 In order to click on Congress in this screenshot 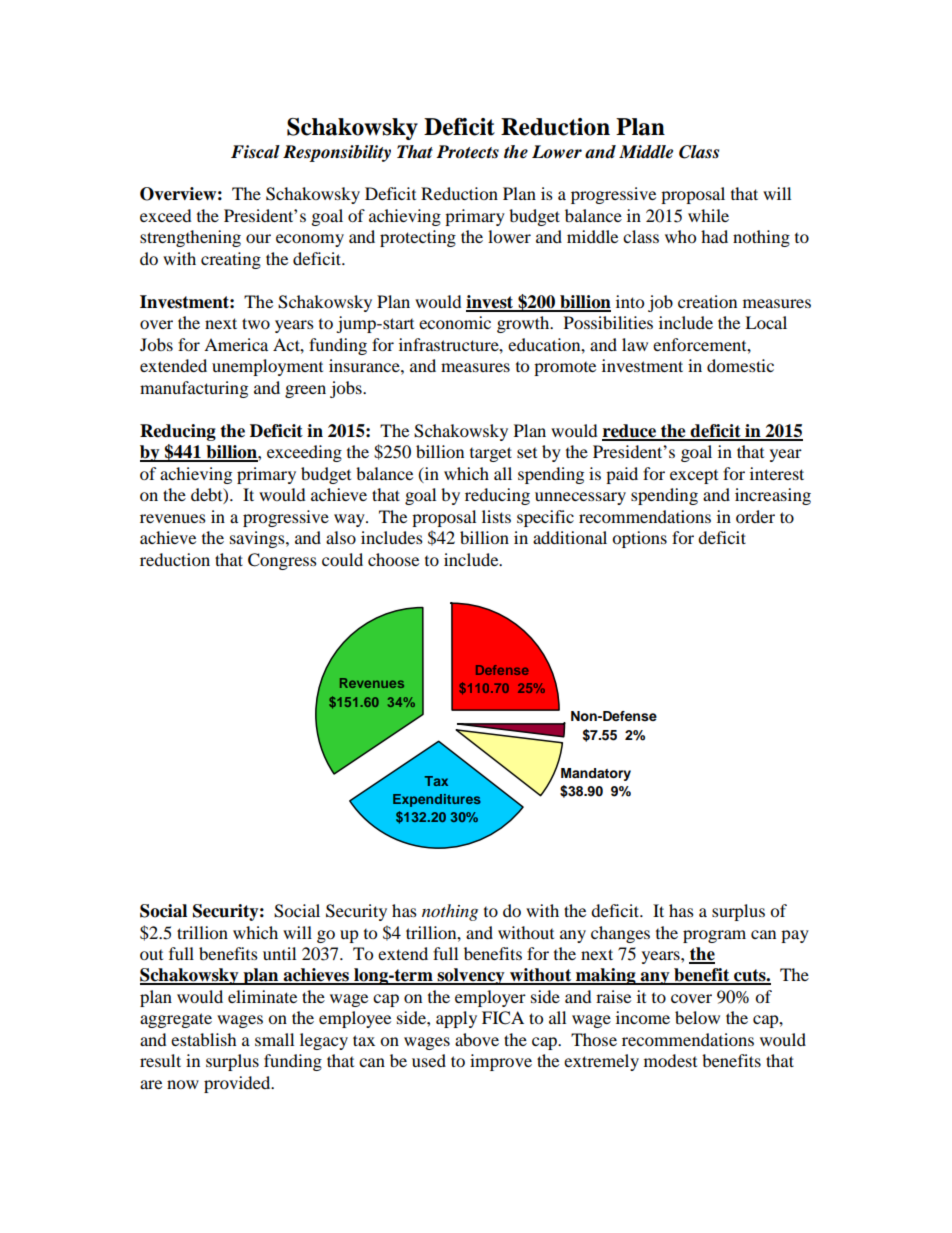, I will do `click(282, 561)`.
